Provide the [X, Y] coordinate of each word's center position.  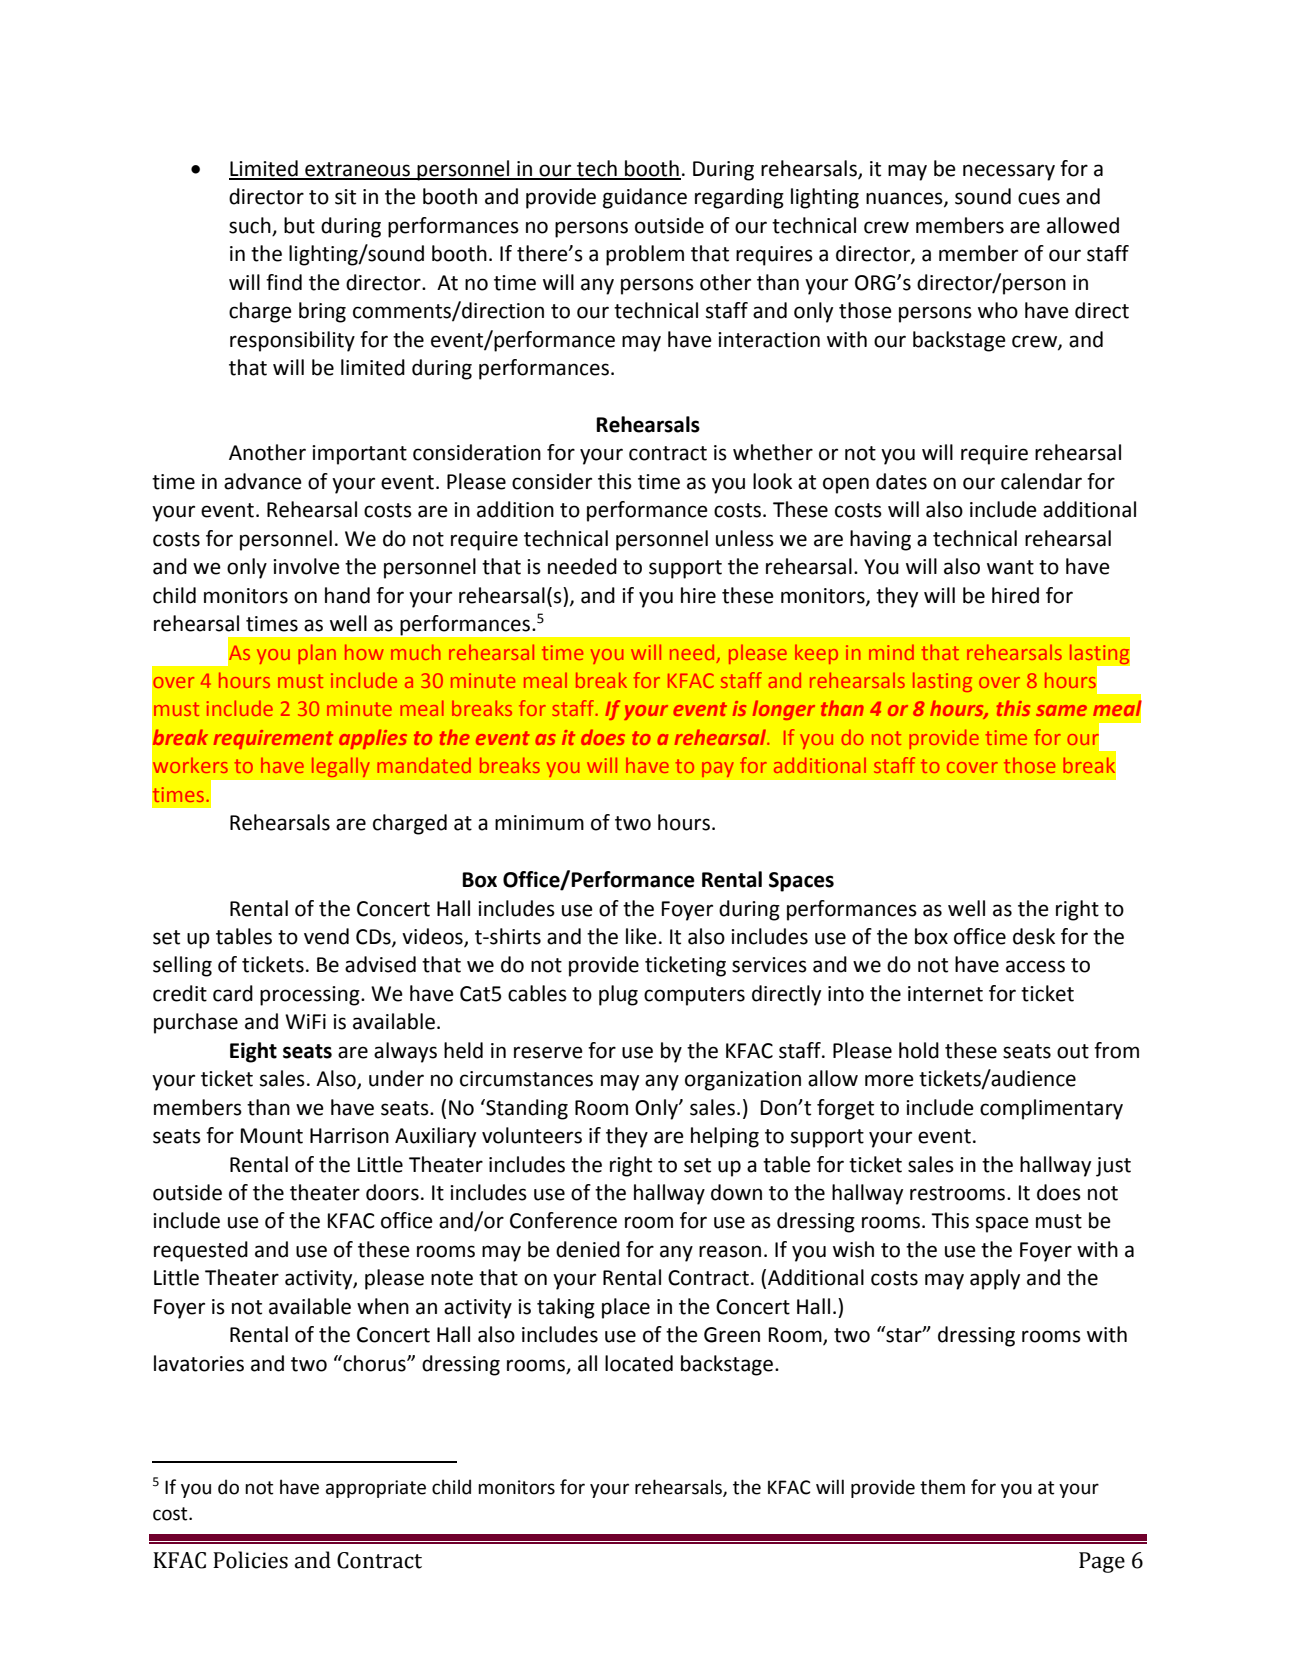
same [1061, 710]
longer [784, 710]
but [299, 225]
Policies [250, 1560]
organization [743, 1081]
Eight [253, 1052]
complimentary [1051, 1109]
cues [1039, 198]
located [639, 1363]
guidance [645, 198]
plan [317, 654]
